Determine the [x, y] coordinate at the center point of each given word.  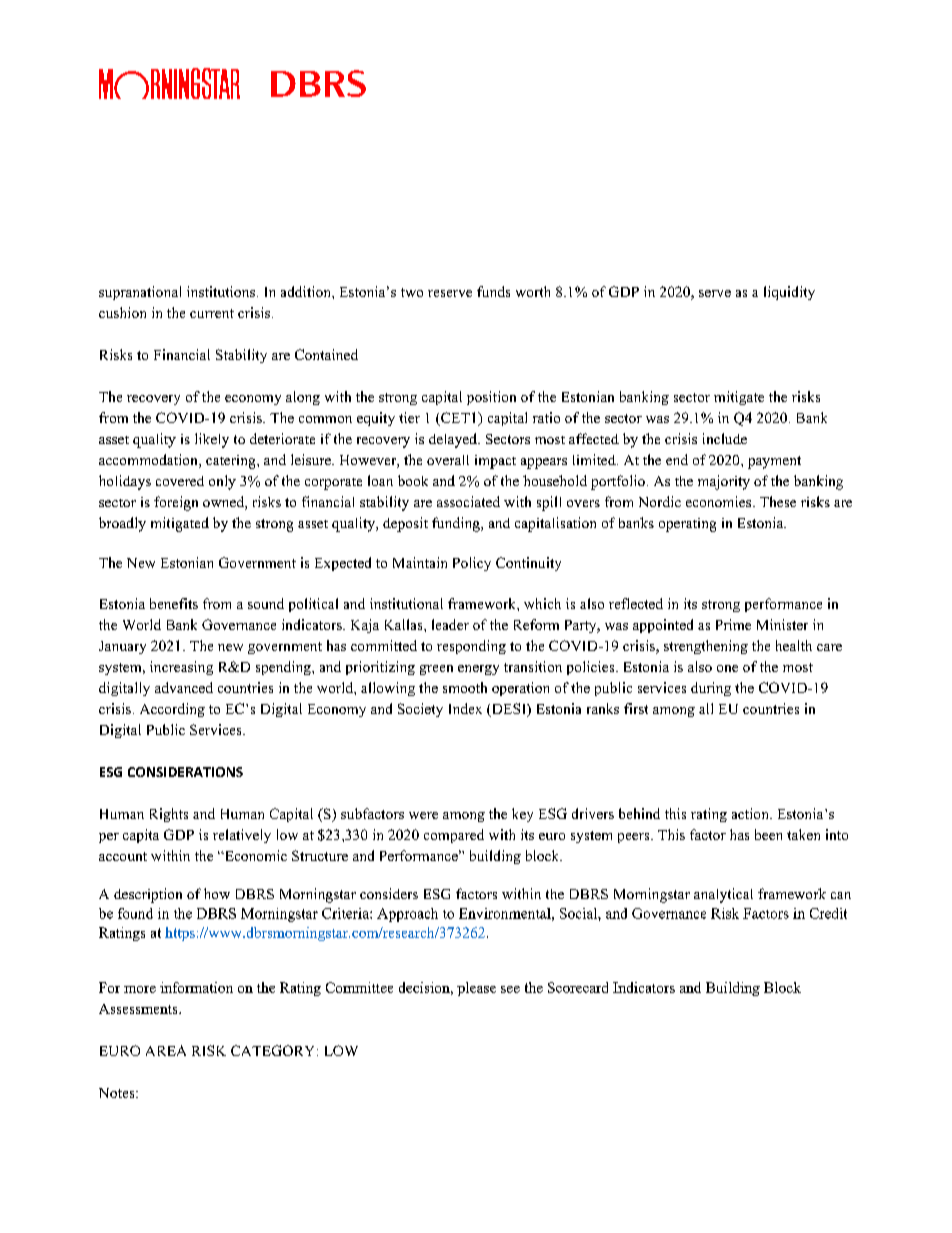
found [135, 913]
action [751, 813]
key [522, 815]
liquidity [789, 293]
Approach [407, 915]
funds [493, 291]
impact [495, 462]
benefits [174, 603]
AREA [166, 1050]
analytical [723, 895]
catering [232, 462]
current [212, 313]
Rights [169, 815]
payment [774, 462]
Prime [733, 624]
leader [450, 624]
